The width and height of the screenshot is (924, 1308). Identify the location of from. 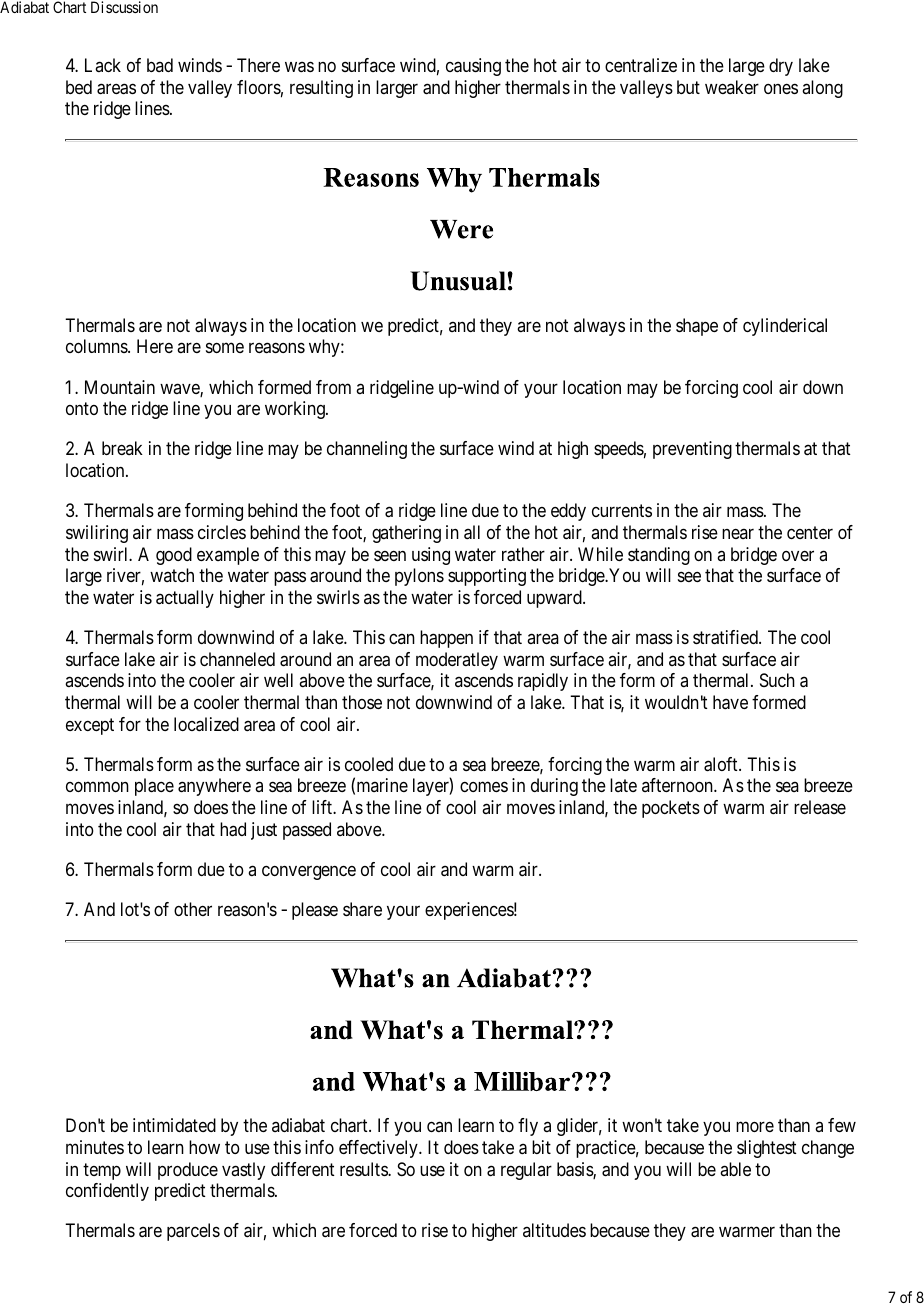
(333, 387).
